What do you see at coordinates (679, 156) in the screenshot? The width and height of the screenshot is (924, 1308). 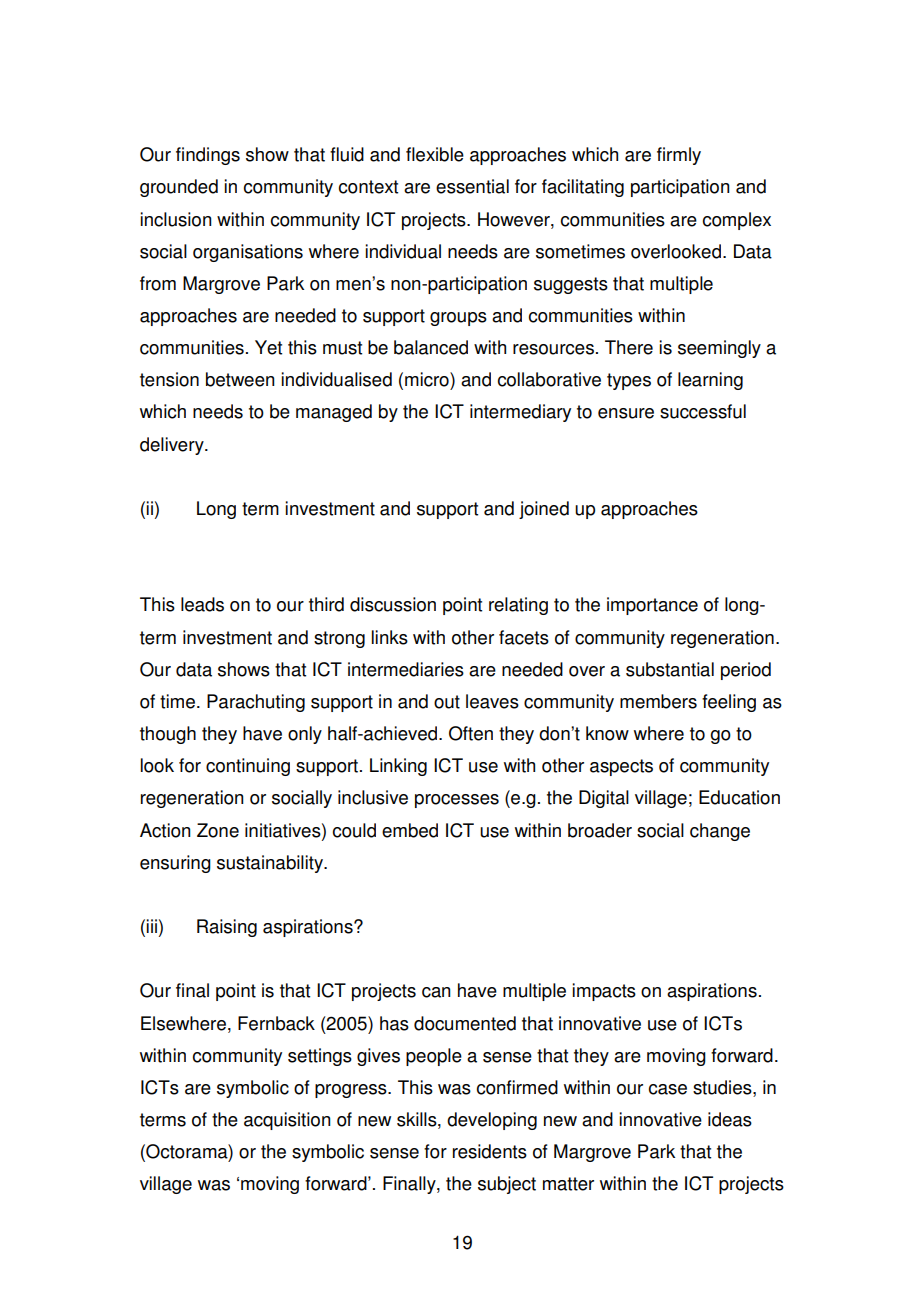 I see `firmly` at bounding box center [679, 156].
